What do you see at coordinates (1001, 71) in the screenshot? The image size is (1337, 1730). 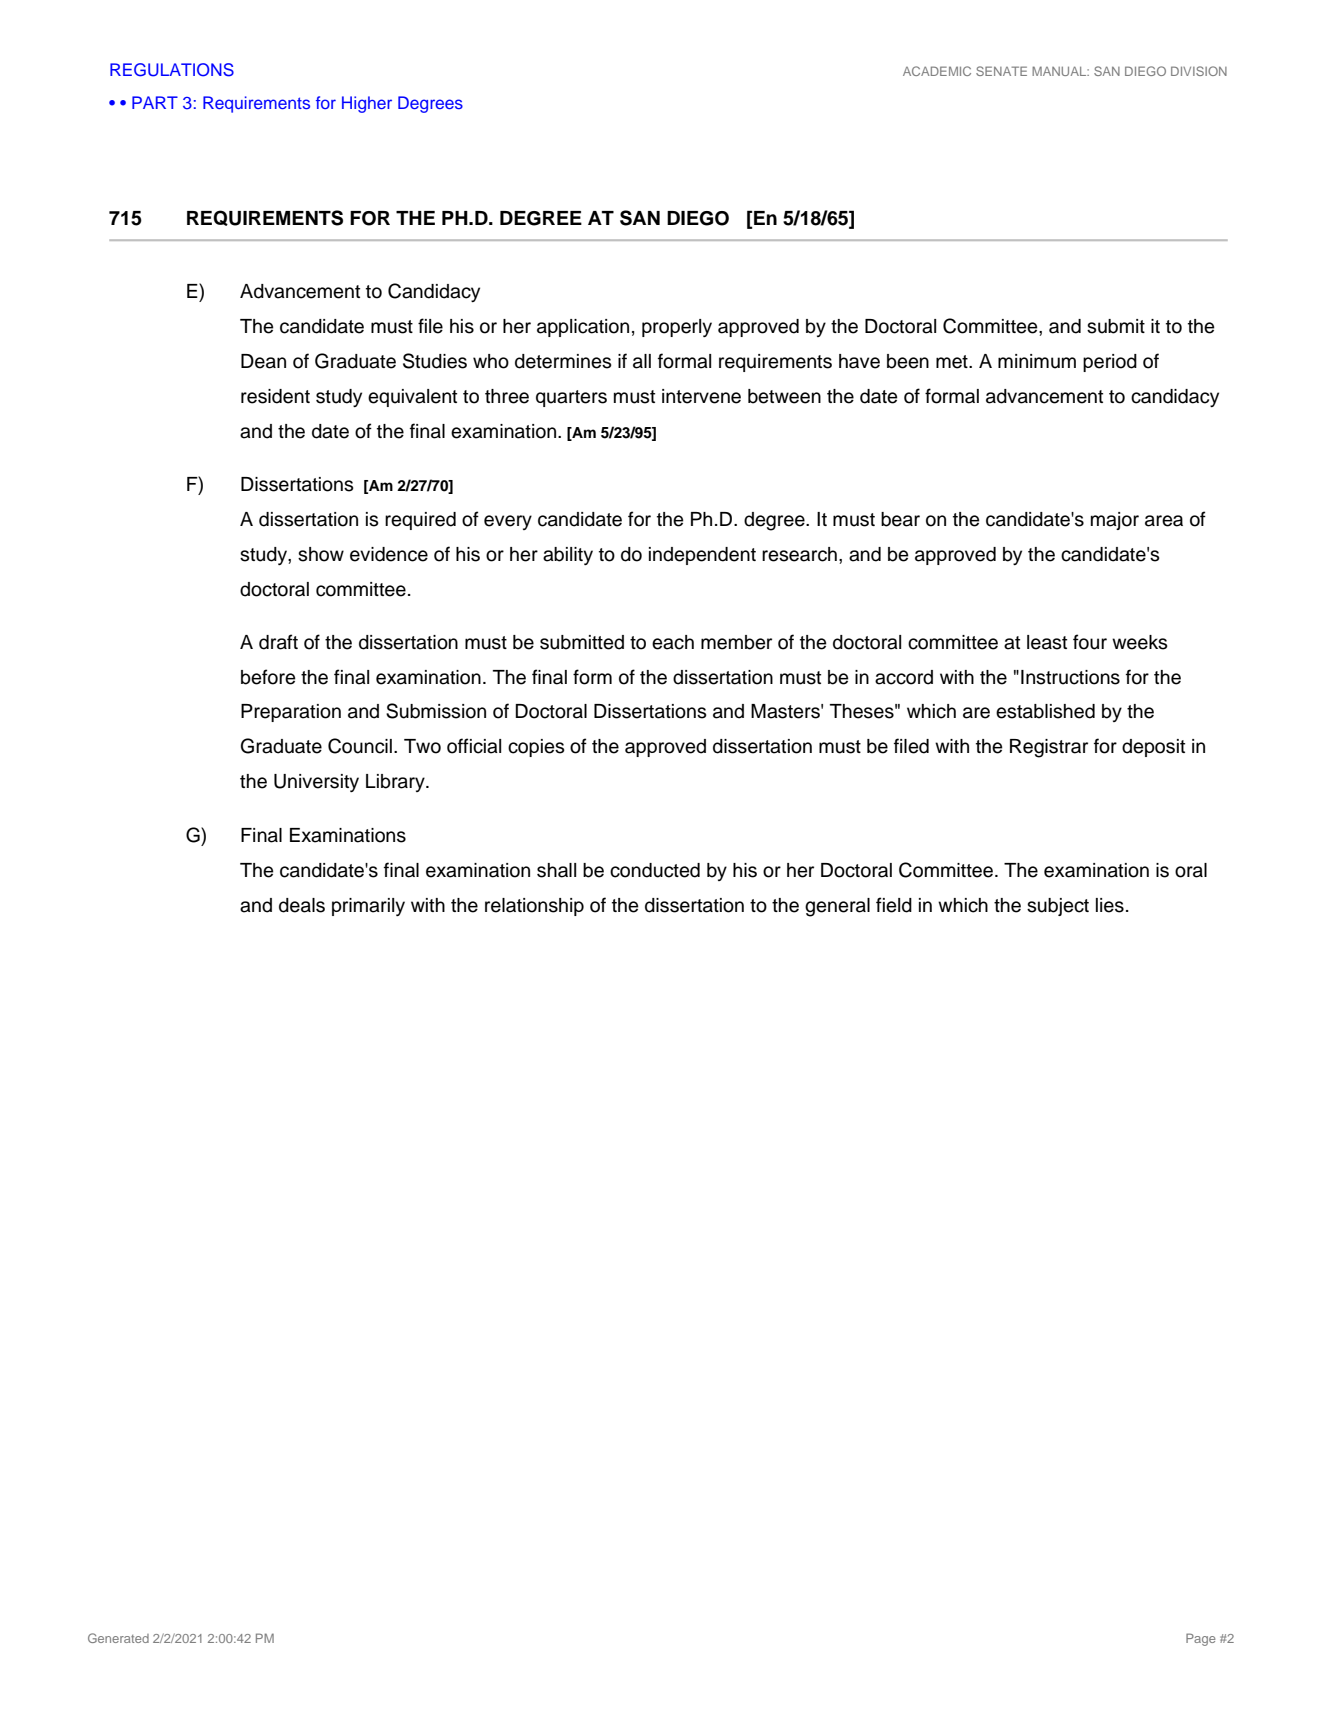 I see `SENATE` at bounding box center [1001, 71].
